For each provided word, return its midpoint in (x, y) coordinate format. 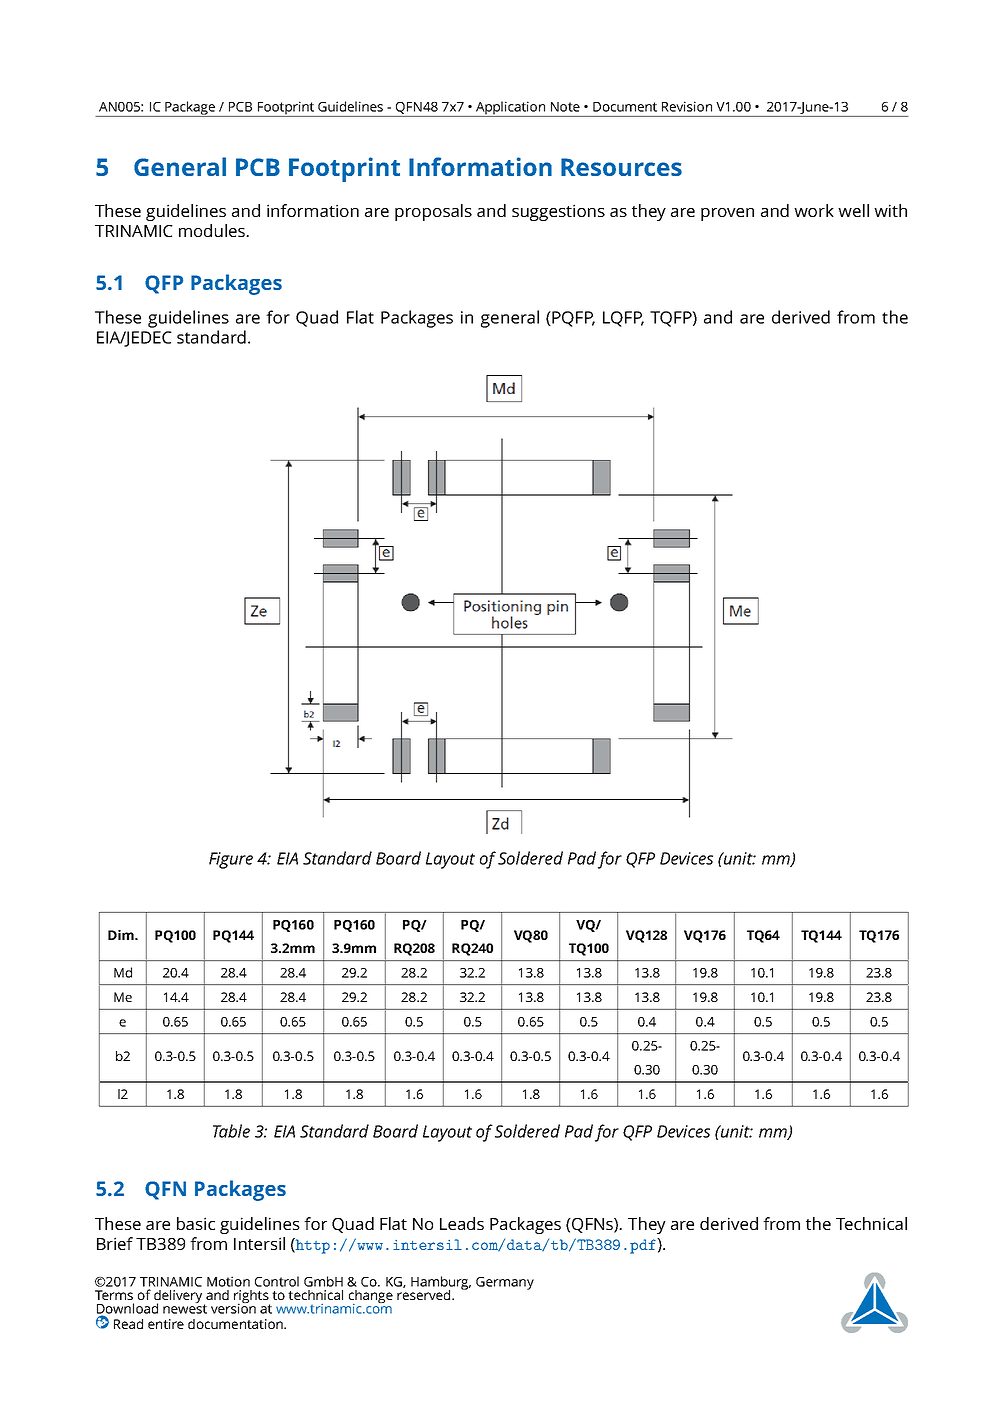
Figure (231, 860)
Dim (122, 935)
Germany (505, 1283)
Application (510, 109)
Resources (621, 167)
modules (213, 230)
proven (727, 214)
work (814, 210)
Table (231, 1131)
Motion (228, 1281)
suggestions (558, 212)
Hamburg (441, 1284)
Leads (462, 1223)
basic (196, 1223)
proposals (433, 212)
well (853, 210)
